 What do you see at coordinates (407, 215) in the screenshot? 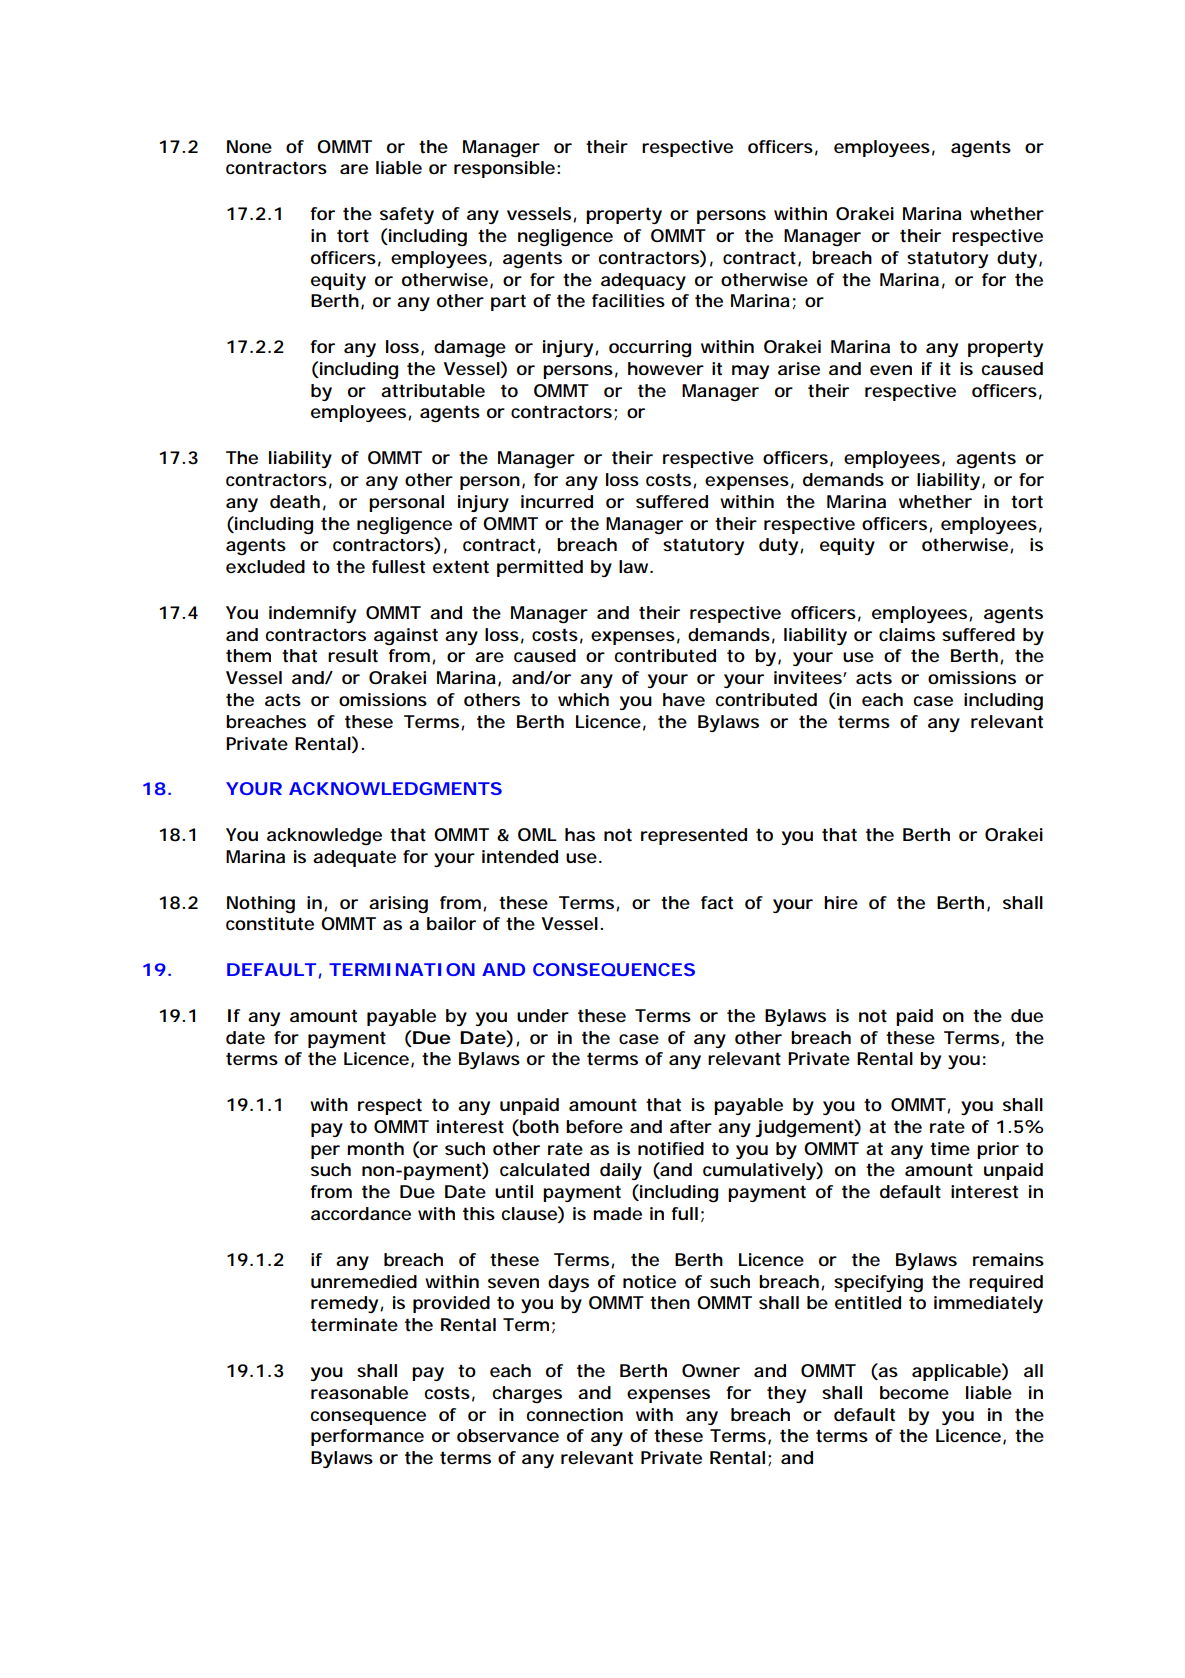
I see `safety` at bounding box center [407, 215].
